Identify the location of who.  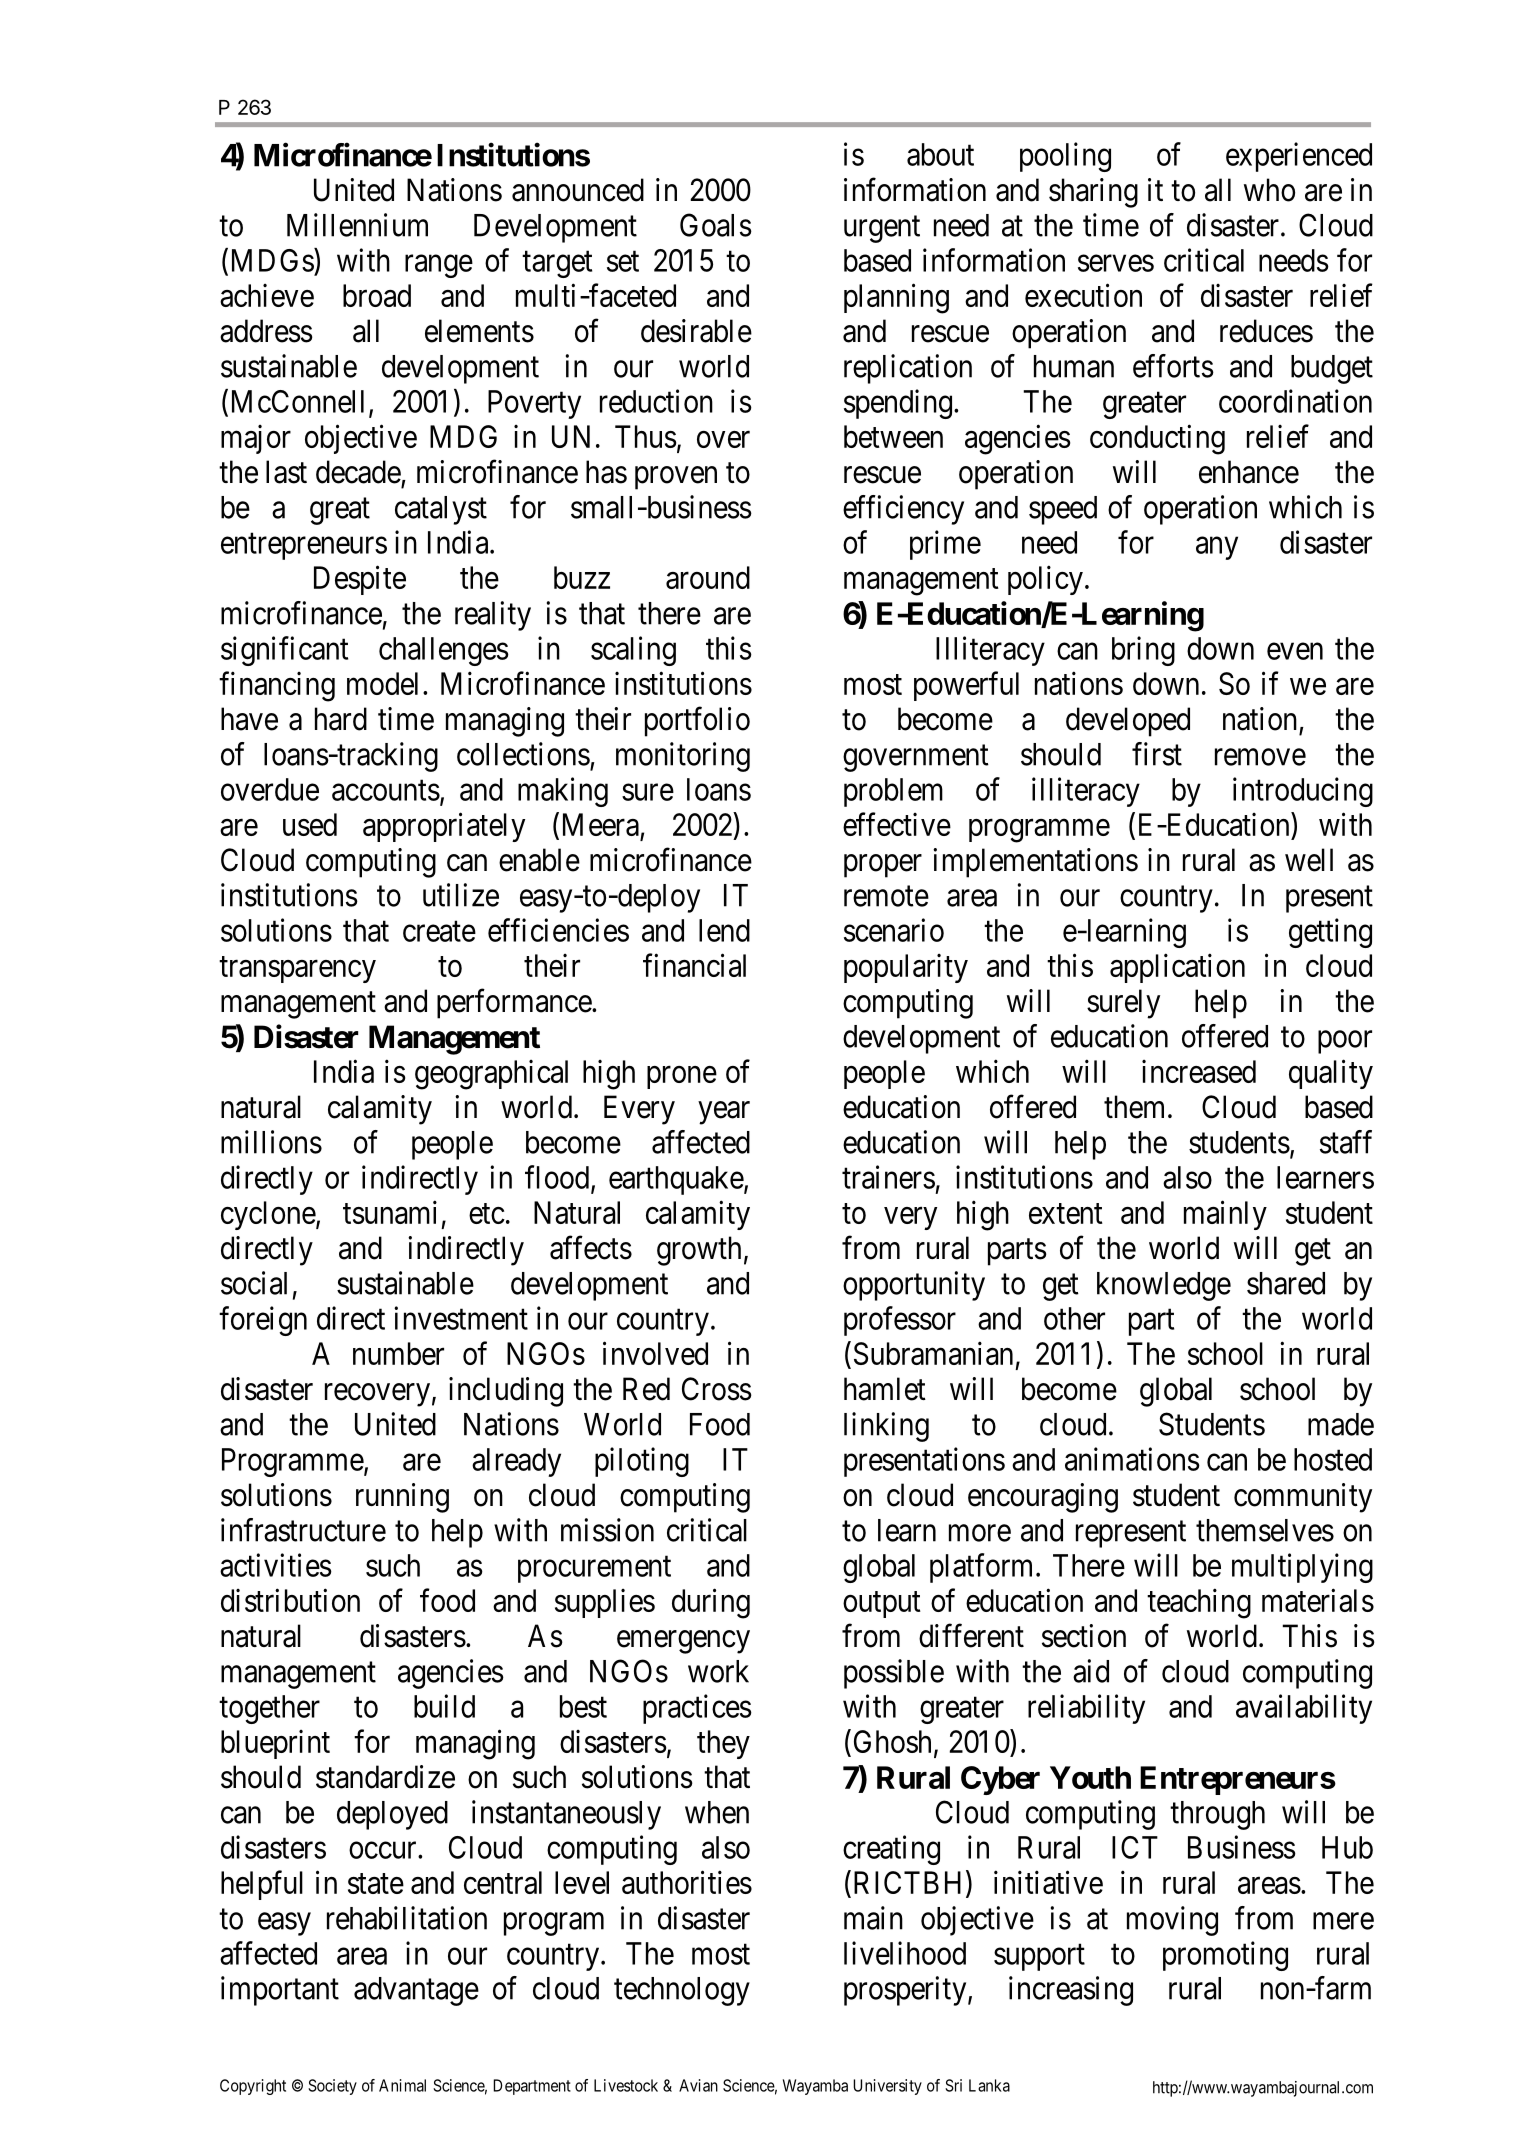
(1269, 190).
